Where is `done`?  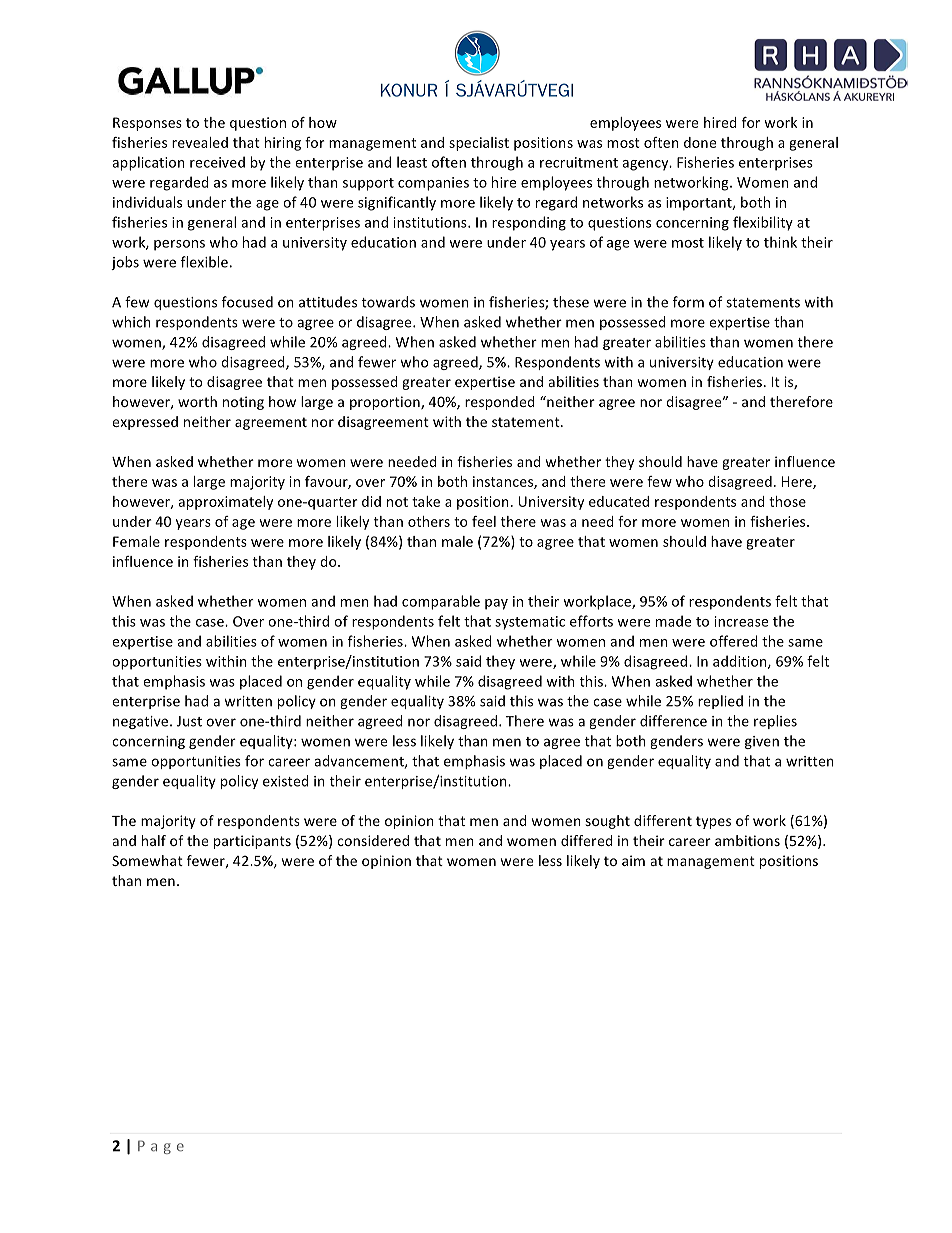 done is located at coordinates (700, 142).
